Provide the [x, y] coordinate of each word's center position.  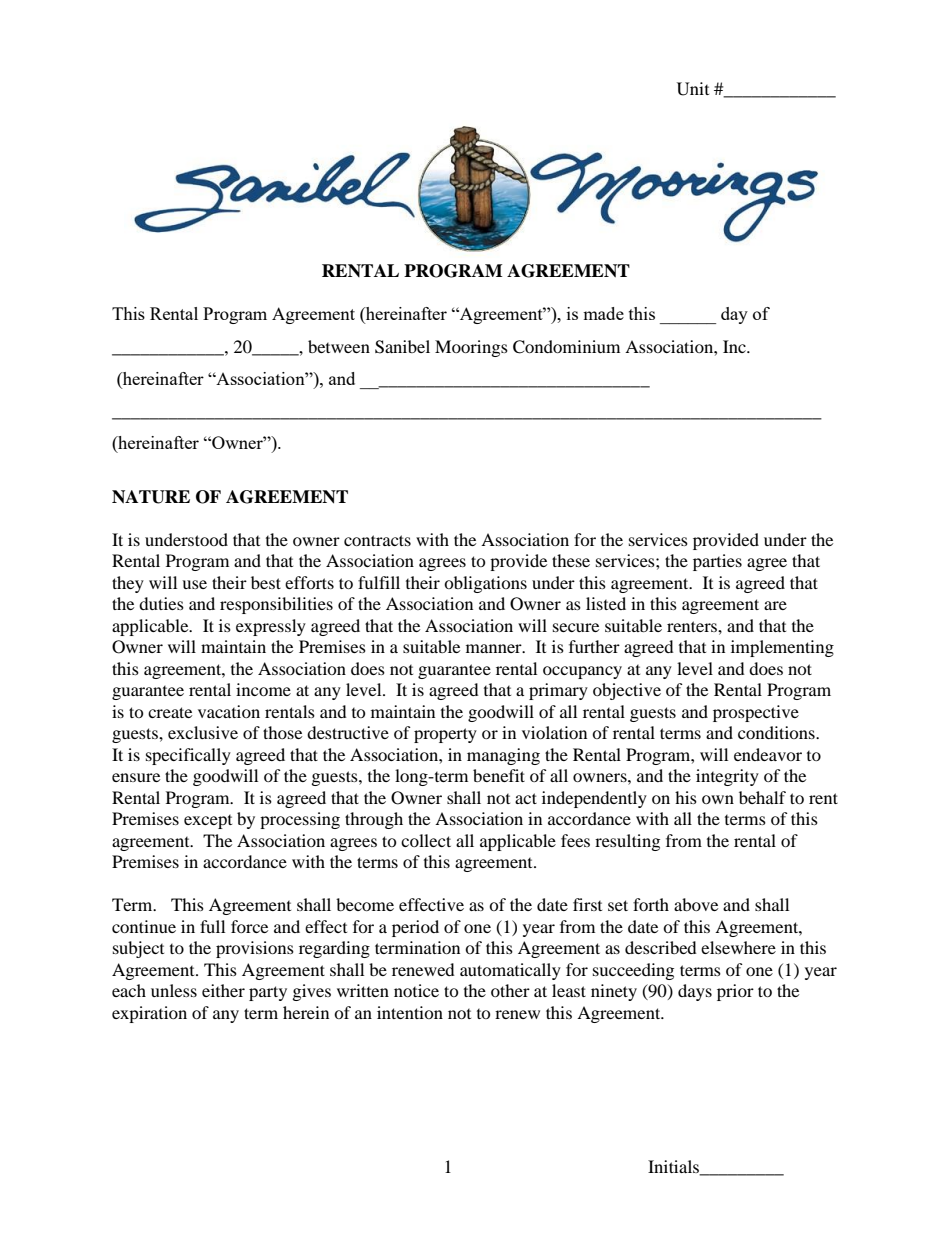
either [223, 990]
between [339, 346]
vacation [229, 711]
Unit [693, 89]
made [603, 313]
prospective [756, 713]
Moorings [471, 348]
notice [416, 990]
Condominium [566, 347]
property [445, 735]
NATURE [151, 497]
